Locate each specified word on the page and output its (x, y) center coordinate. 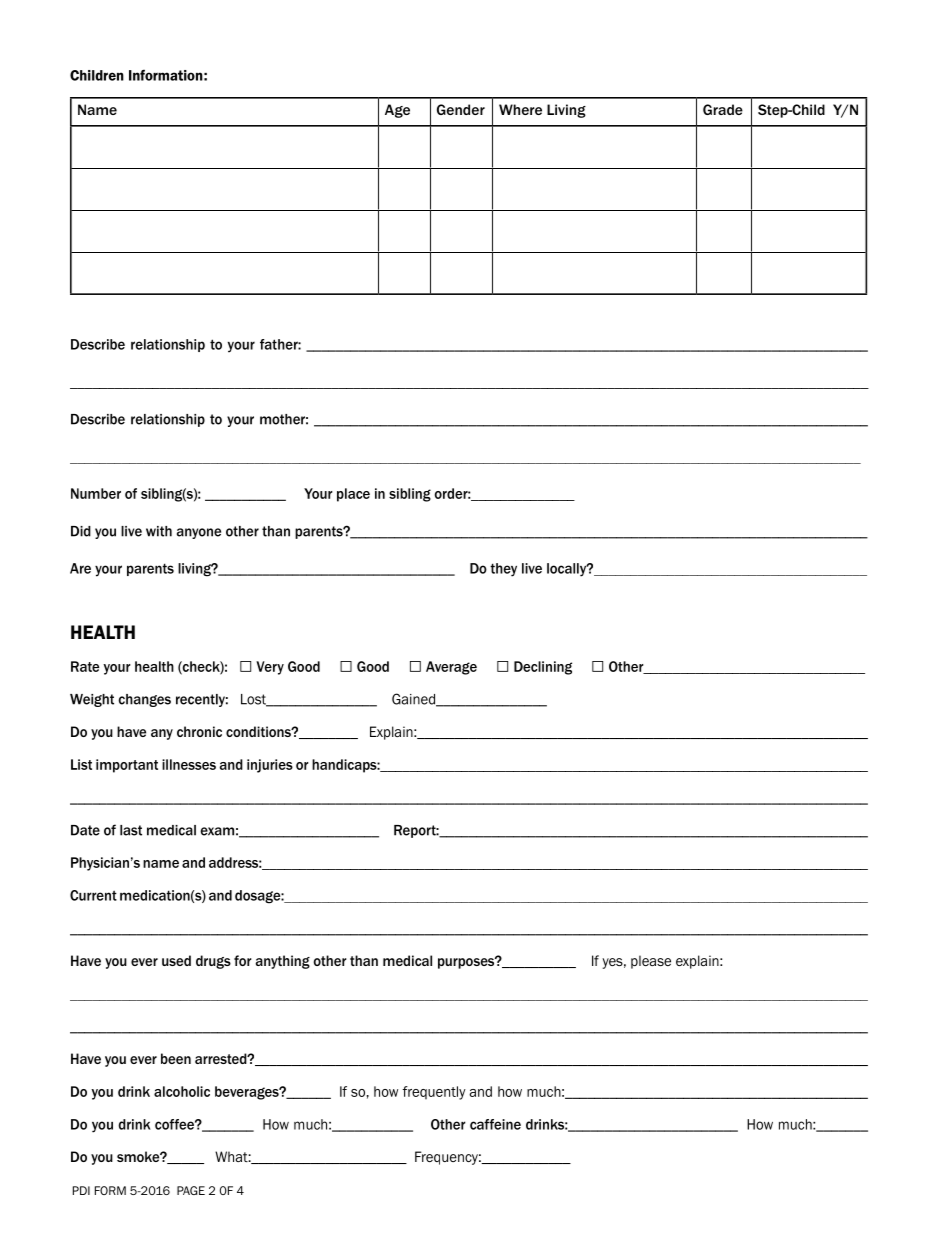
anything (283, 962)
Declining (543, 668)
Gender (461, 109)
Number (96, 493)
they (503, 570)
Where (520, 109)
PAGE (191, 1190)
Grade (723, 109)
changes (144, 700)
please (651, 962)
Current (93, 895)
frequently (434, 1093)
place (353, 495)
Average (451, 668)
